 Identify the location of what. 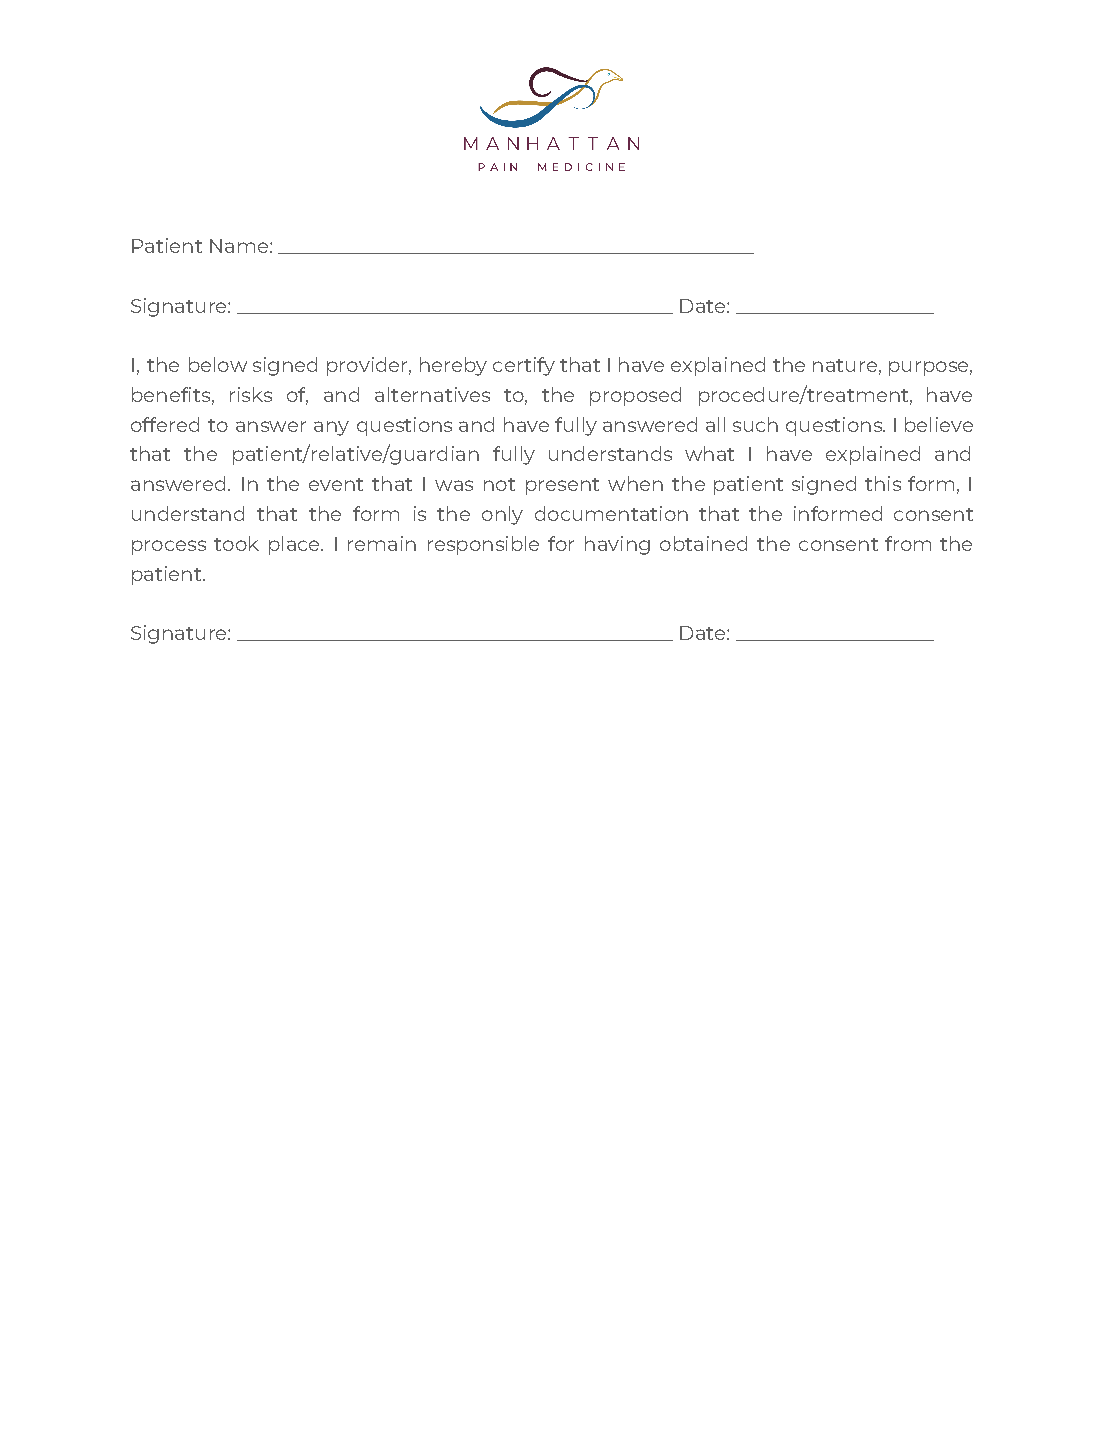
(709, 453).
